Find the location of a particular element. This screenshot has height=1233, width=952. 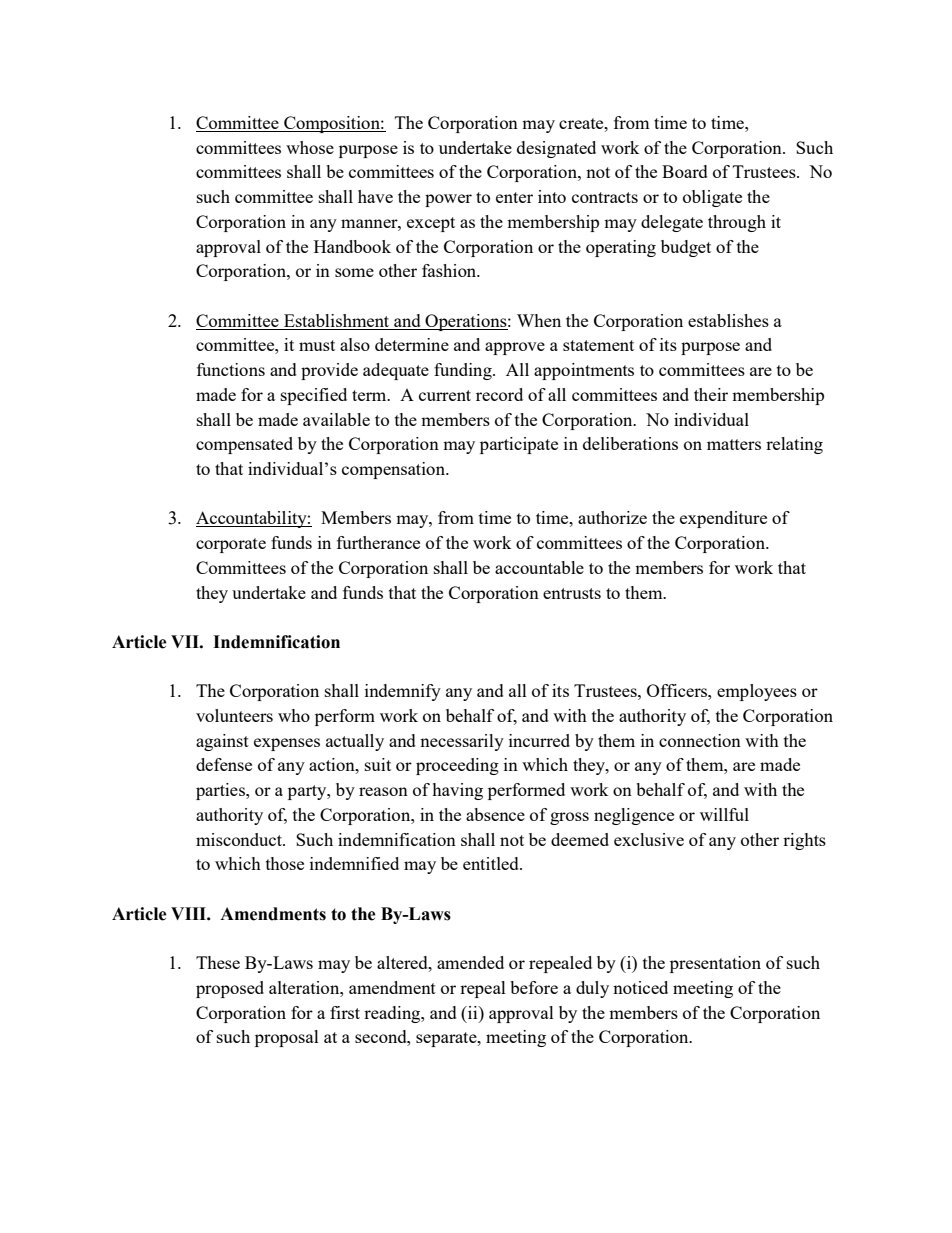

whose is located at coordinates (310, 147).
